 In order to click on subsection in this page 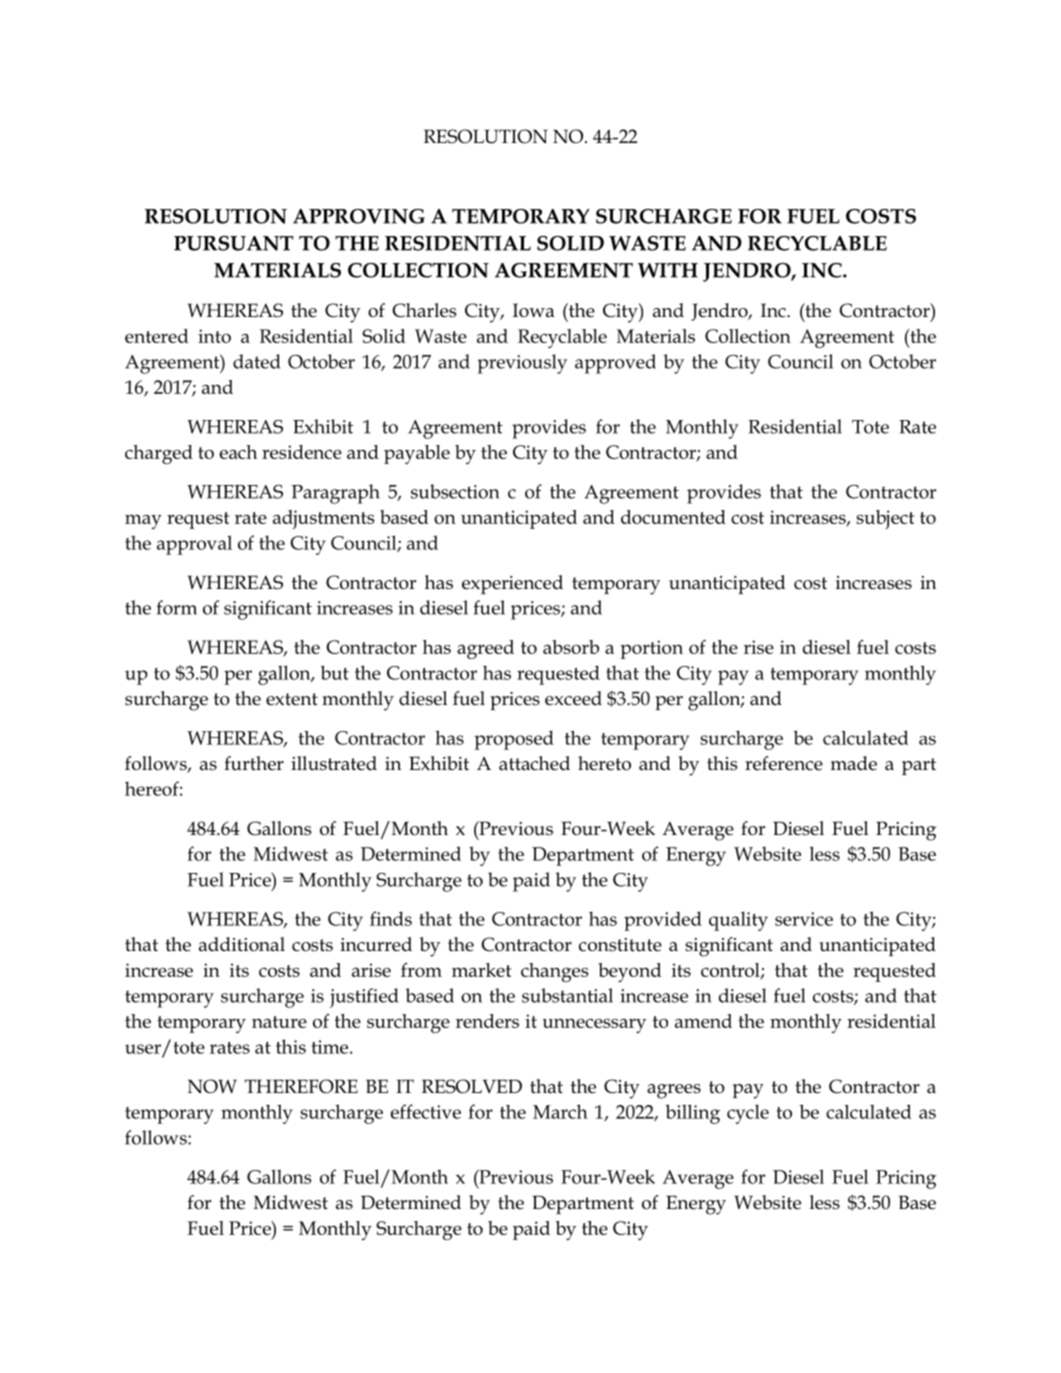, I will do `click(455, 491)`.
